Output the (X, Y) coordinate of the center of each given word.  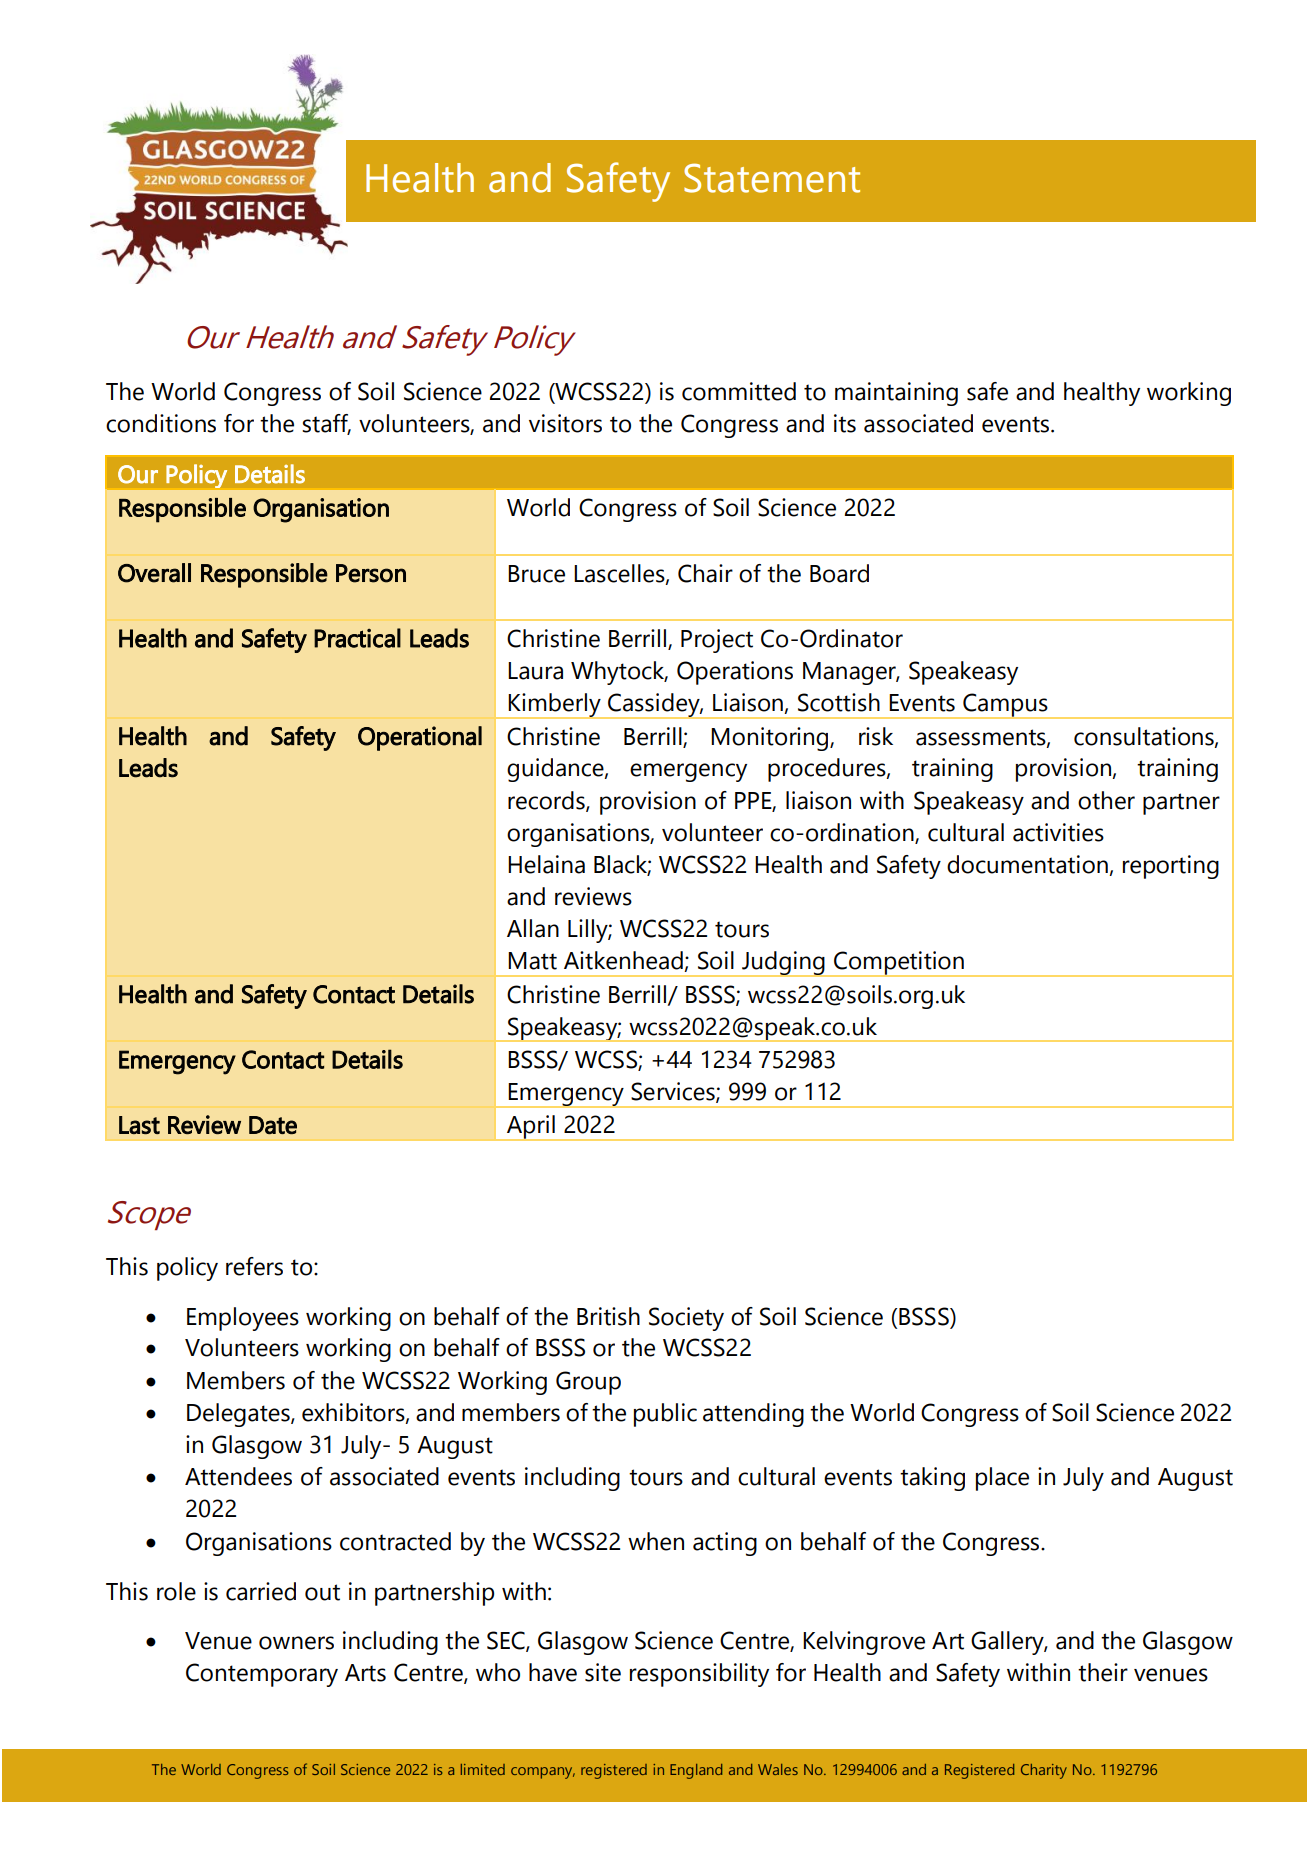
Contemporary (262, 1675)
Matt (532, 961)
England (696, 1771)
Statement (772, 178)
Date (273, 1125)
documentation (1028, 865)
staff (326, 424)
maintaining (896, 394)
